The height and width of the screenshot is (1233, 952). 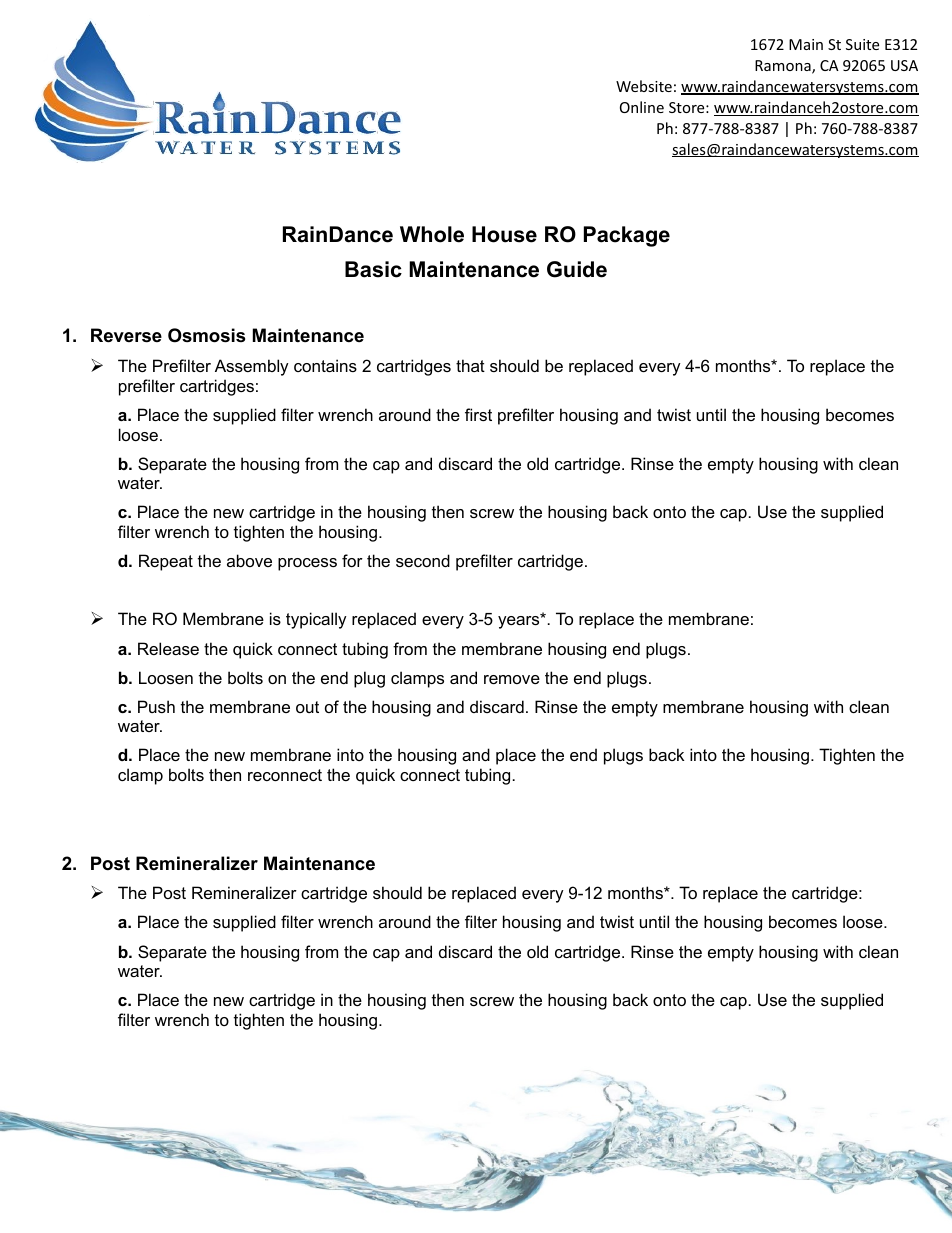 What do you see at coordinates (784, 67) in the screenshot?
I see `Ramona` at bounding box center [784, 67].
